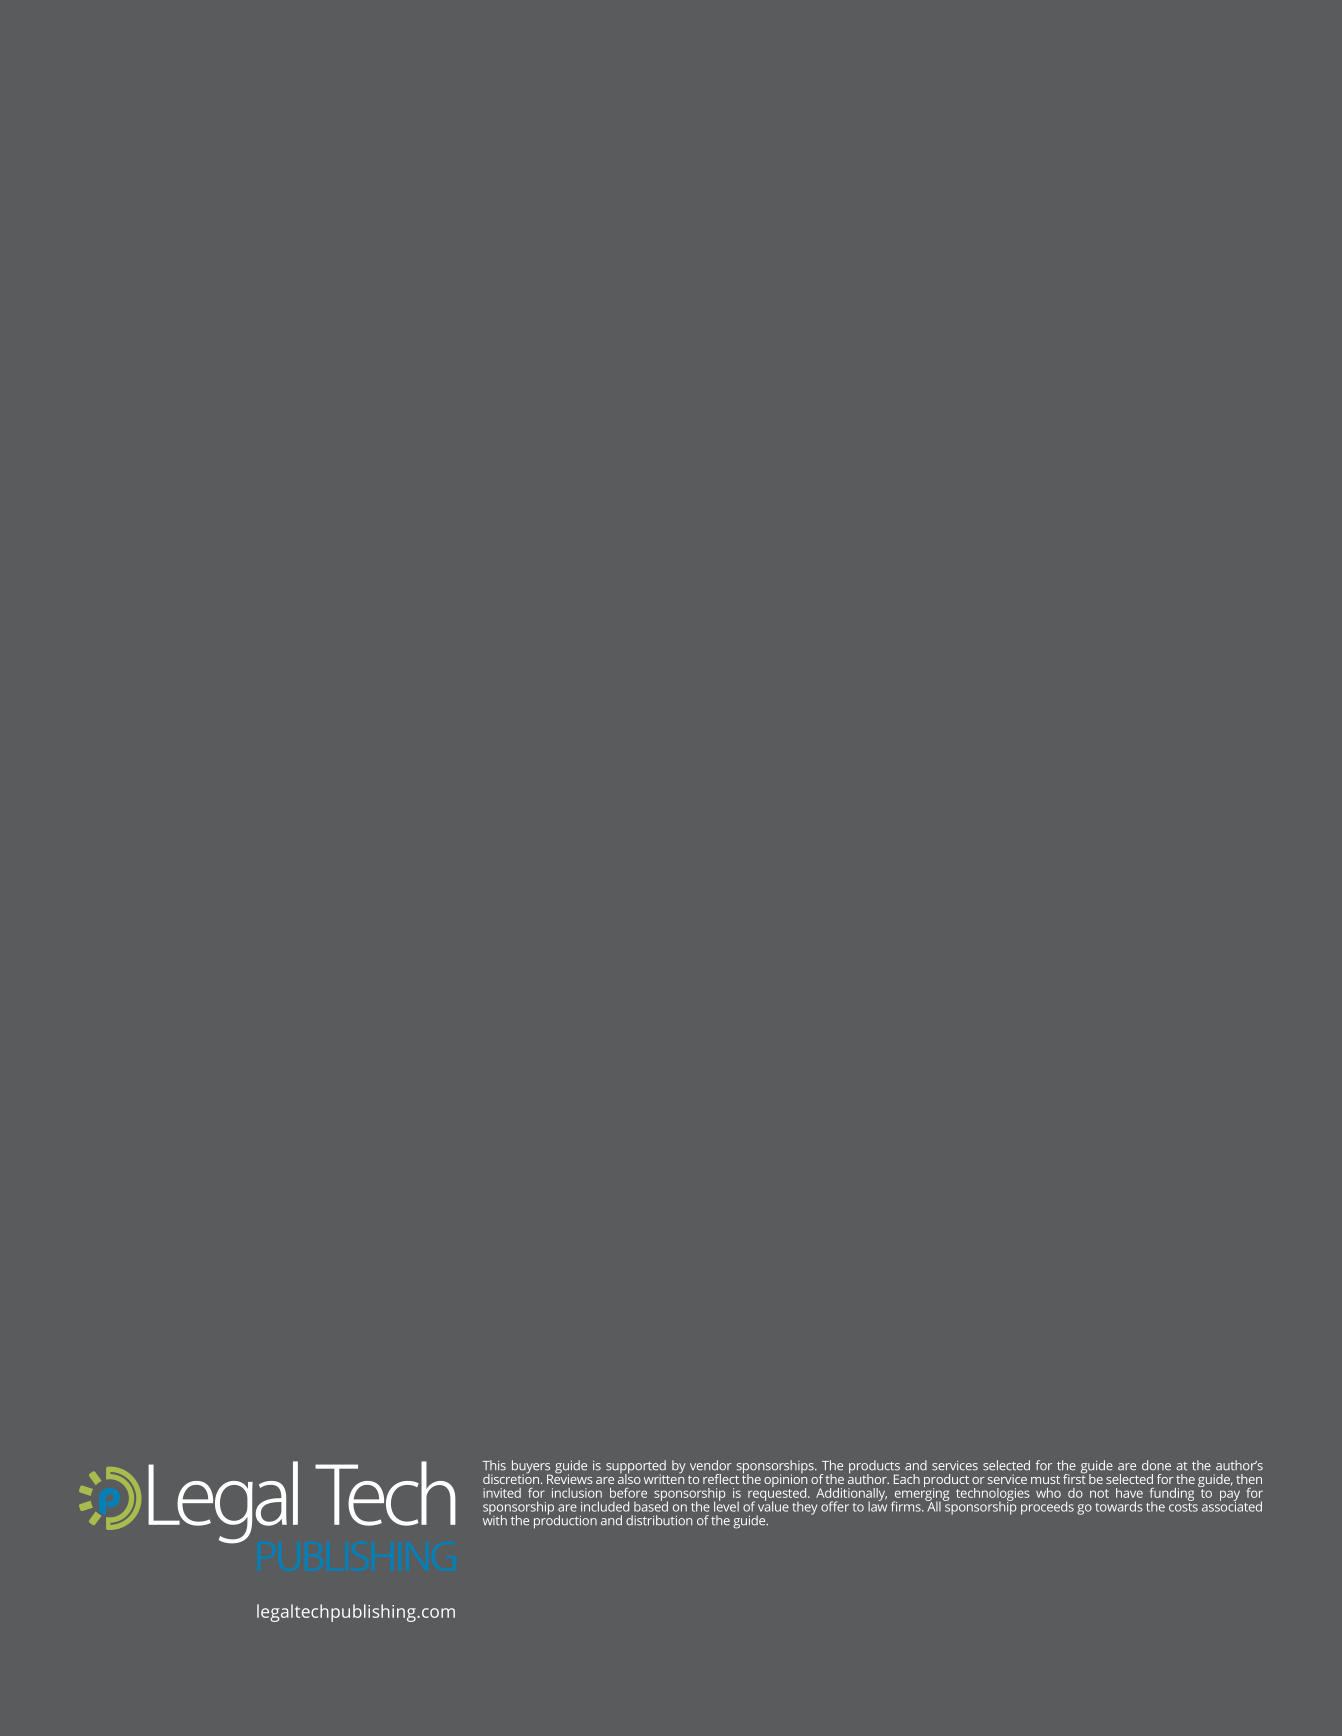 The width and height of the screenshot is (1342, 1736). Describe the element at coordinates (570, 1478) in the screenshot. I see `Reviews` at that location.
